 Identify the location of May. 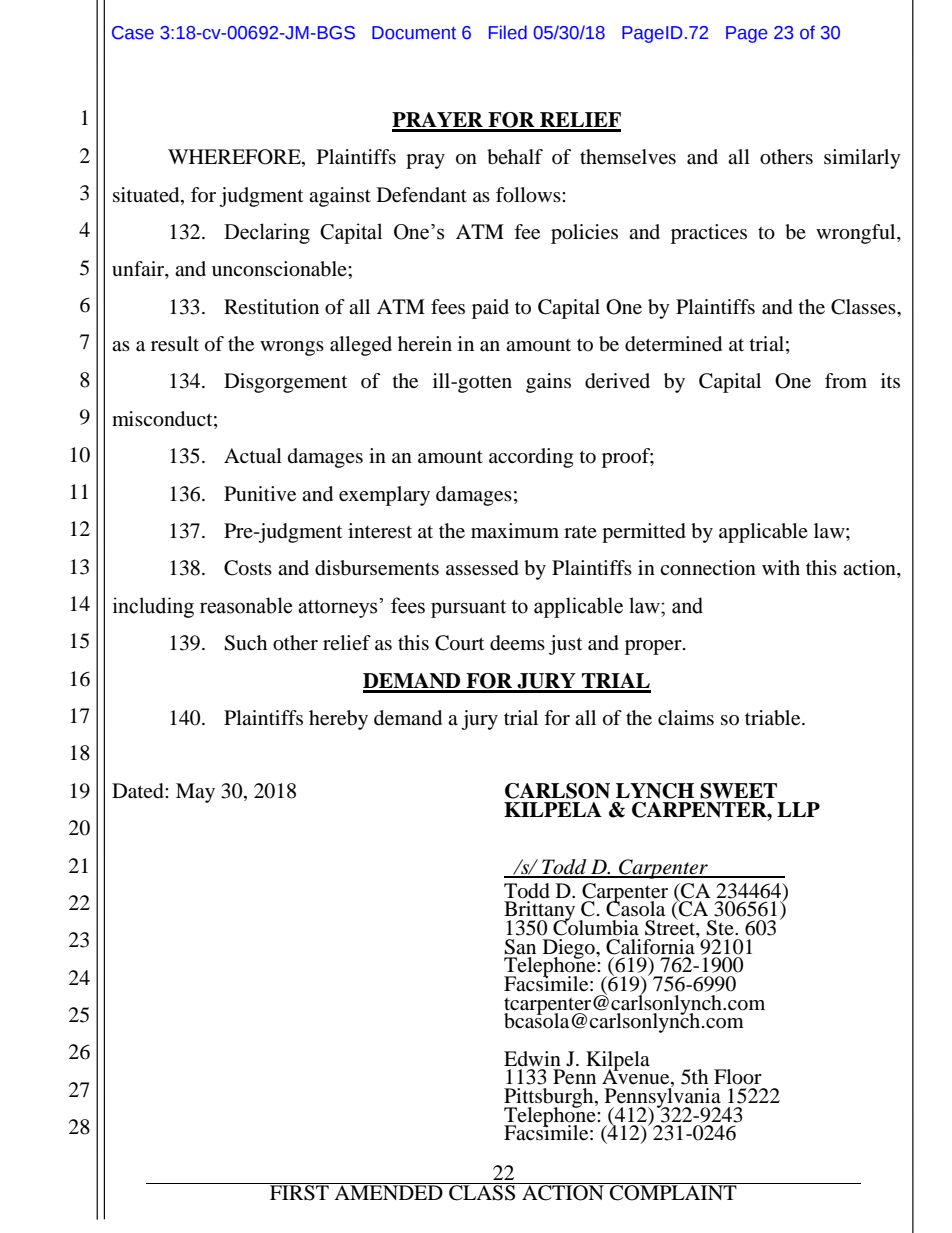
(195, 793).
